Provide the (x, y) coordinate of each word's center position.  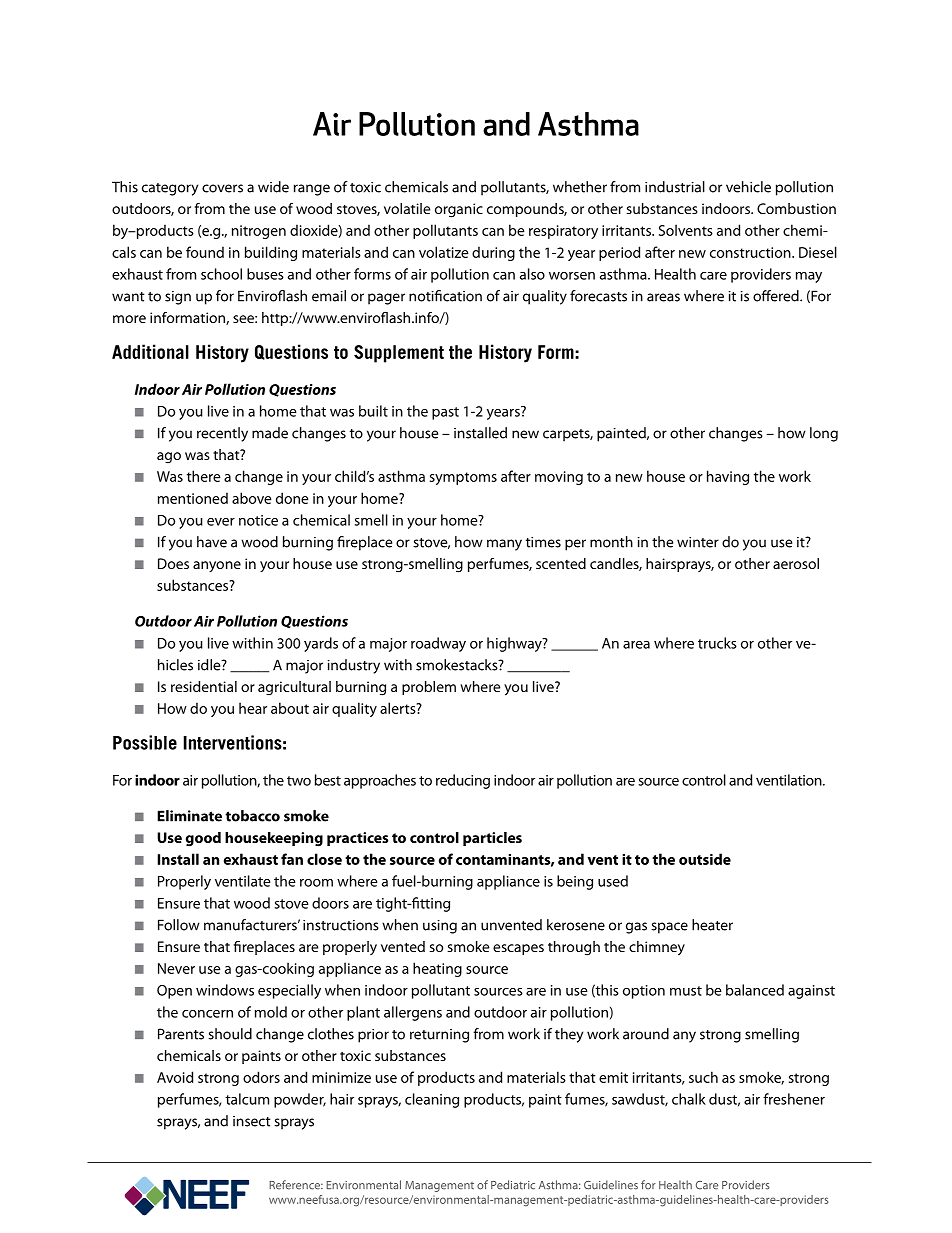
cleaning (432, 1100)
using (440, 927)
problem (429, 688)
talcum (247, 1099)
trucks (717, 643)
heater (712, 925)
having (728, 477)
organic (459, 210)
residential (204, 686)
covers (222, 188)
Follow (179, 925)
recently (222, 434)
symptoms (463, 478)
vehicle (748, 187)
